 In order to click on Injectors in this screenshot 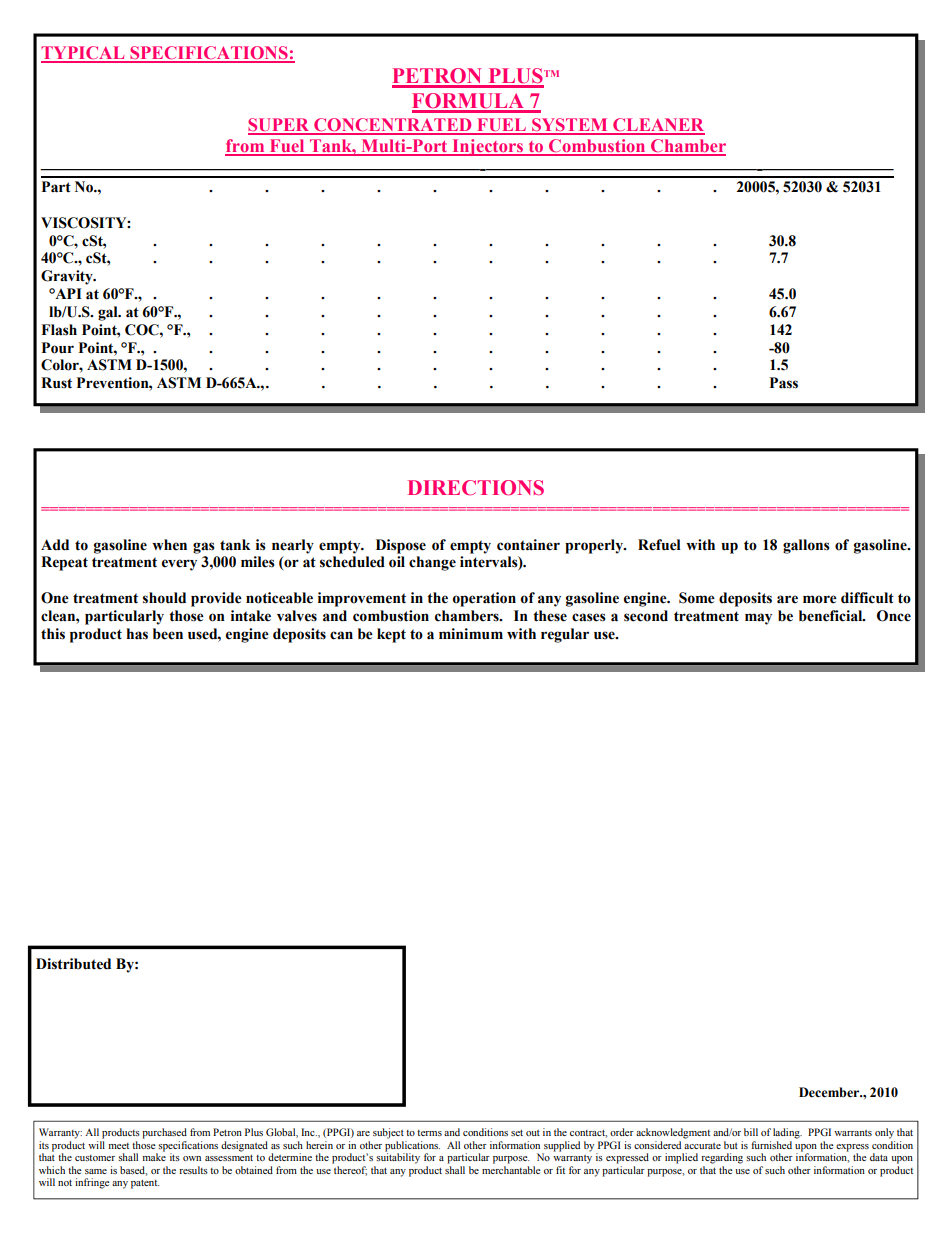, I will do `click(488, 147)`.
